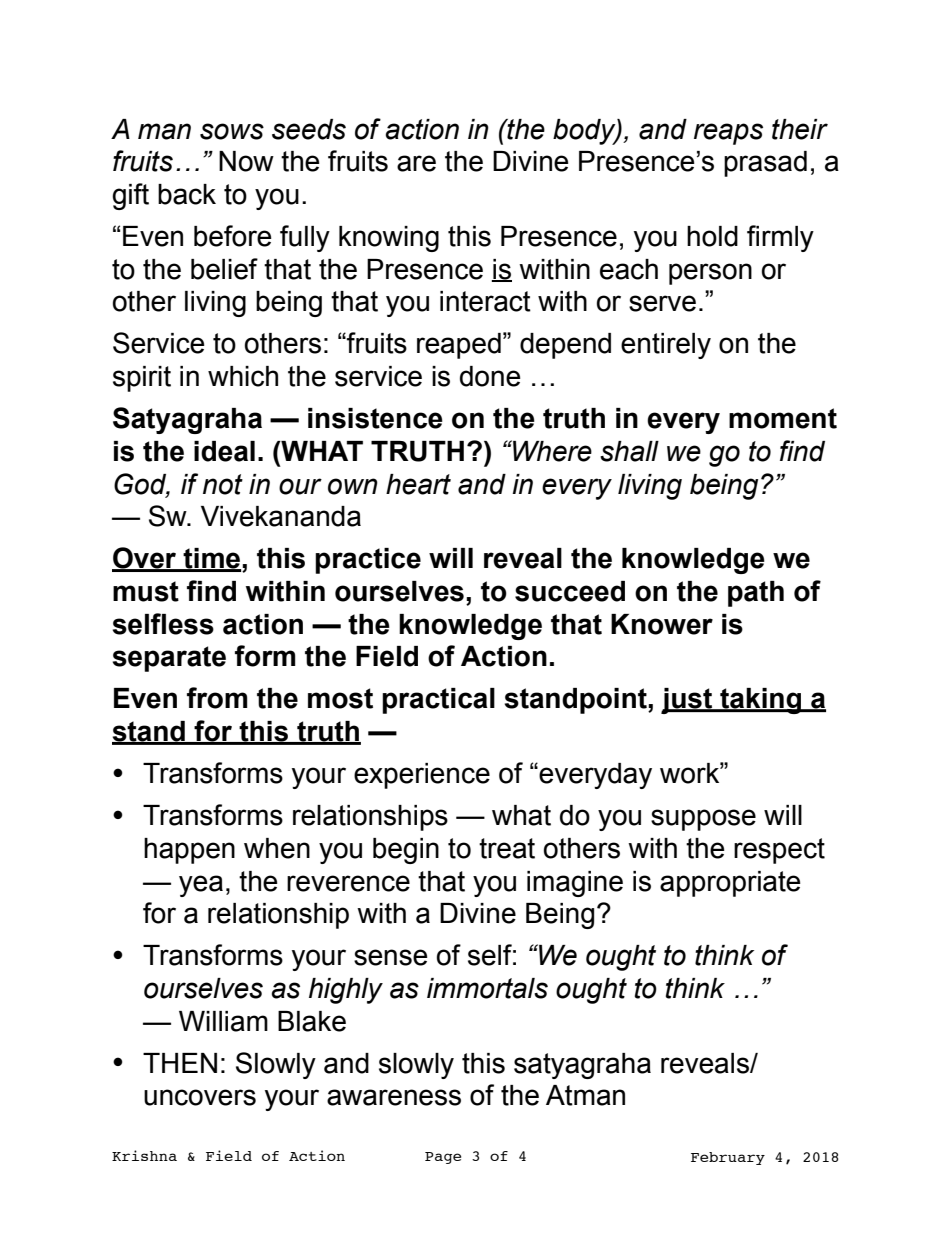 This page has width=952, height=1233. I want to click on reaps, so click(728, 134).
